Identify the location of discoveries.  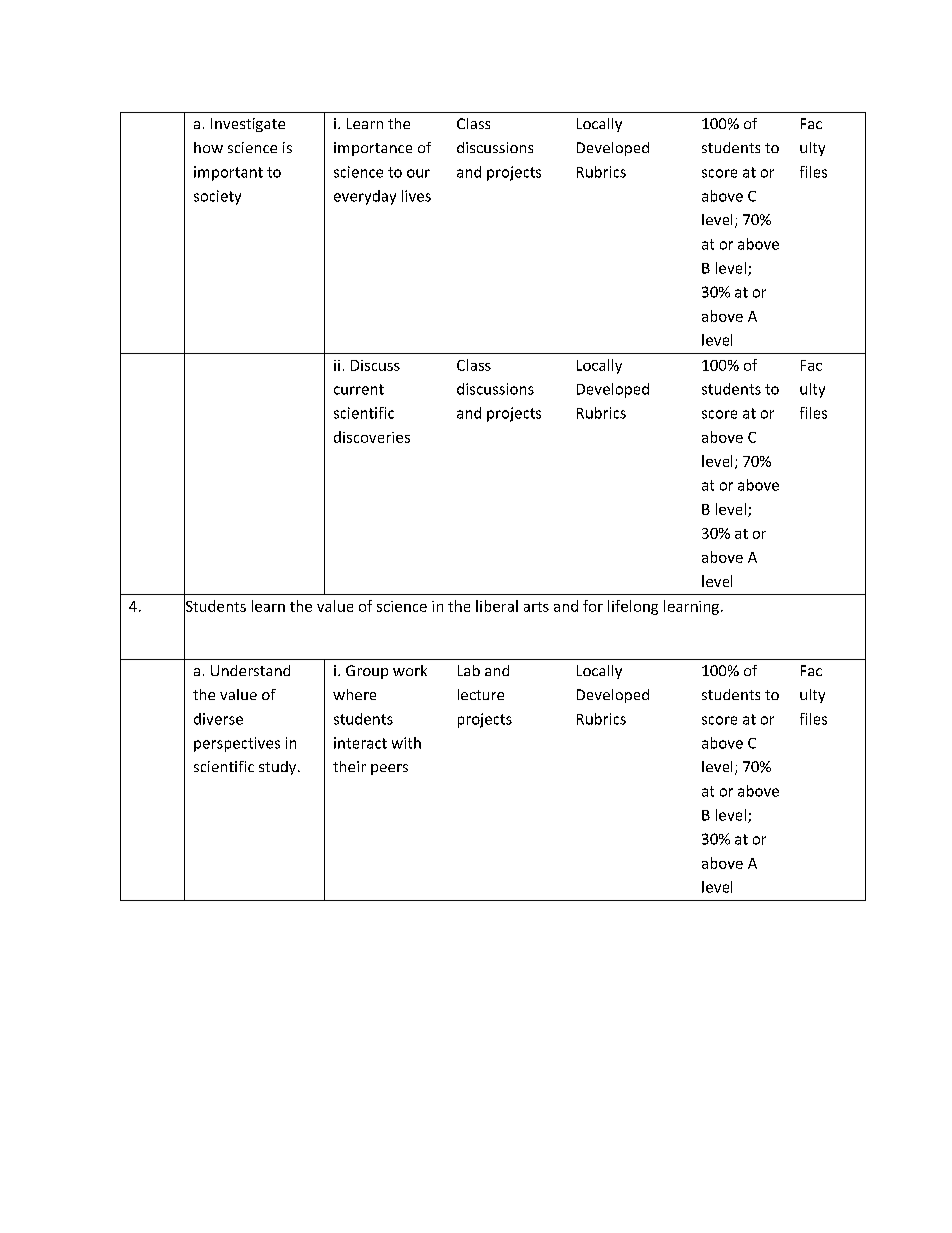
(372, 437).
